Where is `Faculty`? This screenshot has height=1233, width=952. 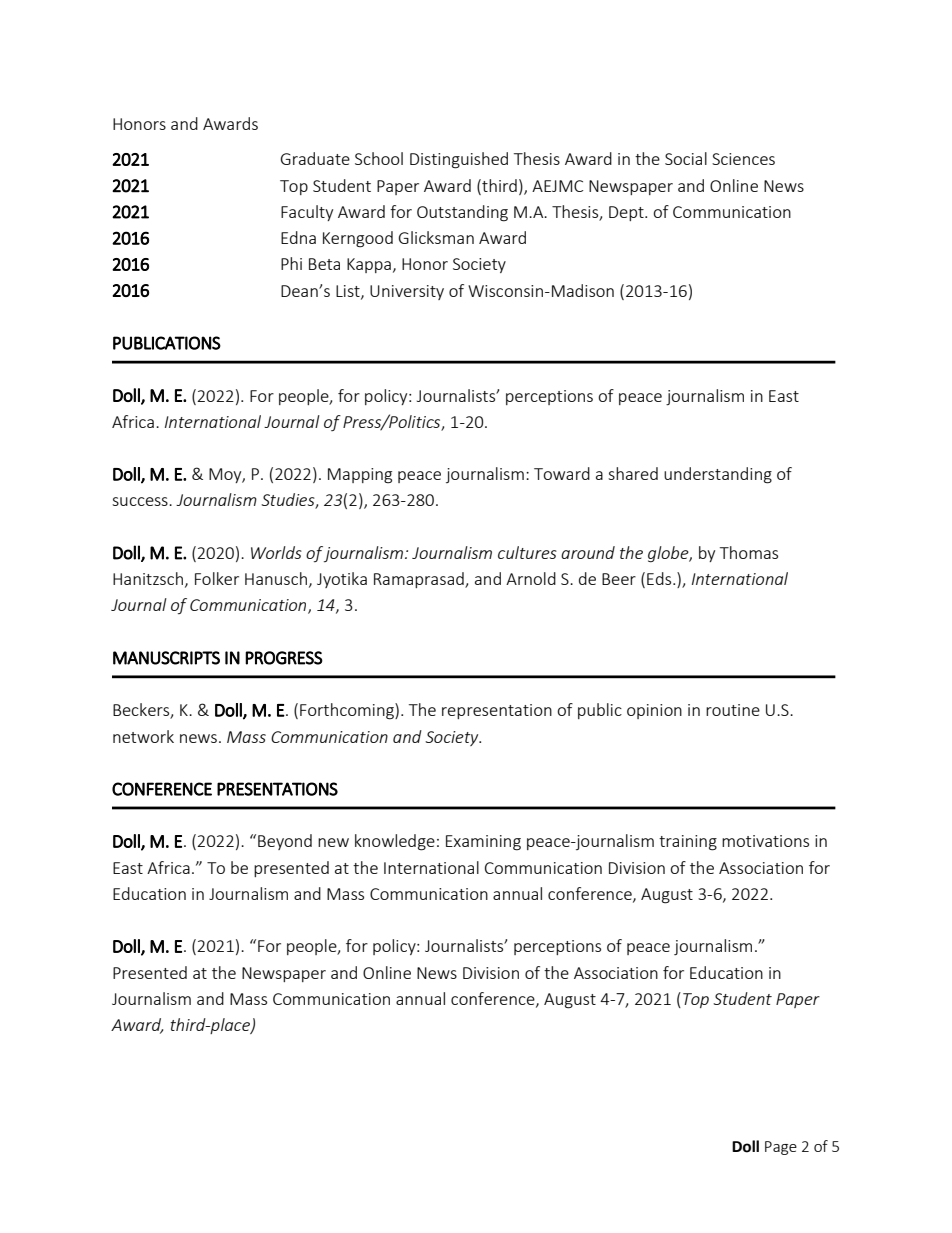
Faculty is located at coordinates (307, 213).
